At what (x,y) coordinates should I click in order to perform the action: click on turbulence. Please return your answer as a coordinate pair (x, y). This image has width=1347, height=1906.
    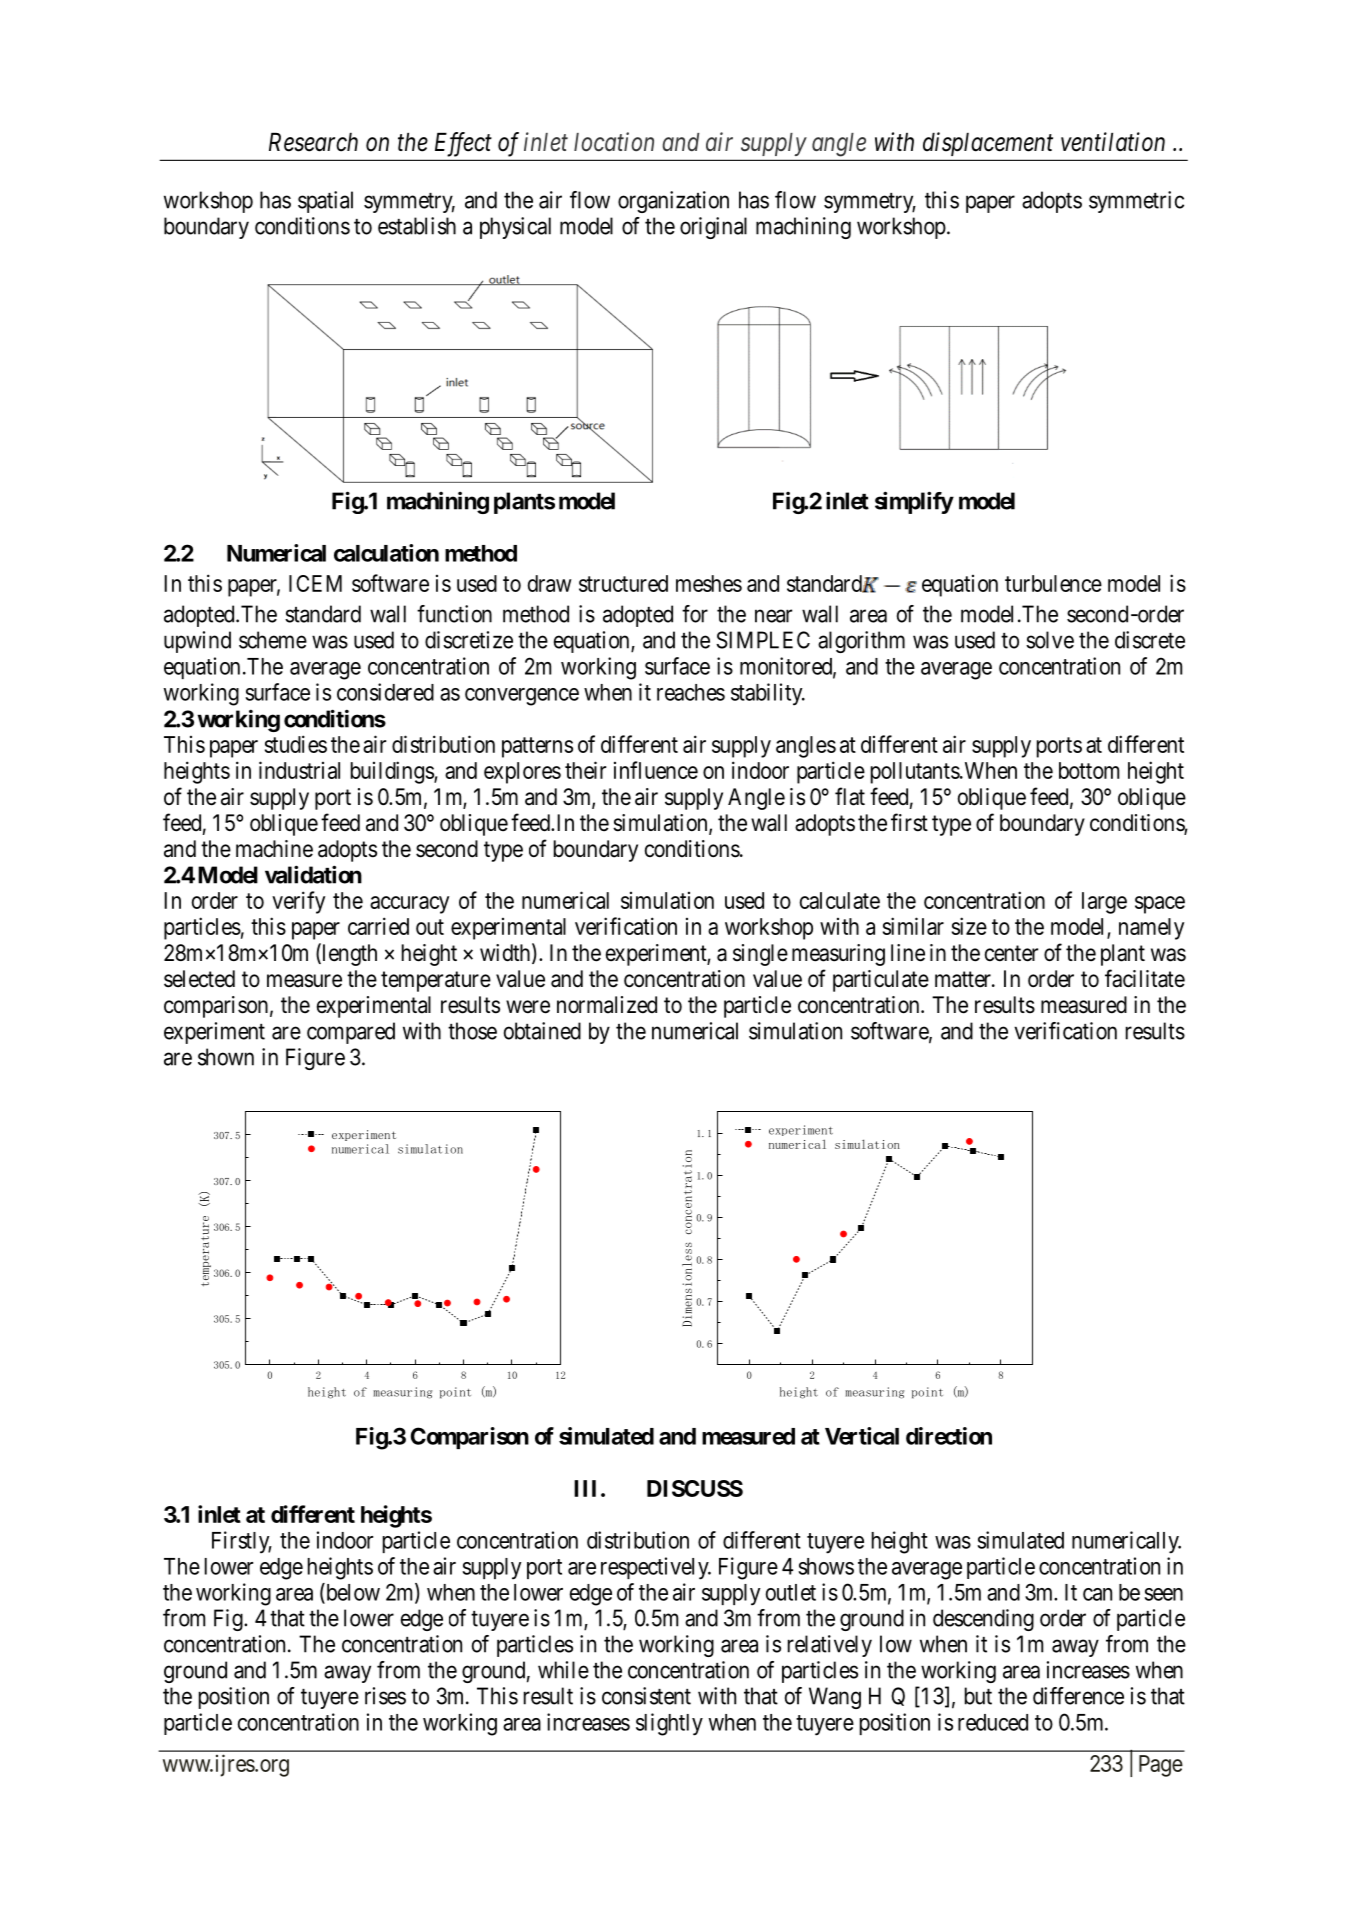
    Looking at the image, I should click on (1053, 583).
